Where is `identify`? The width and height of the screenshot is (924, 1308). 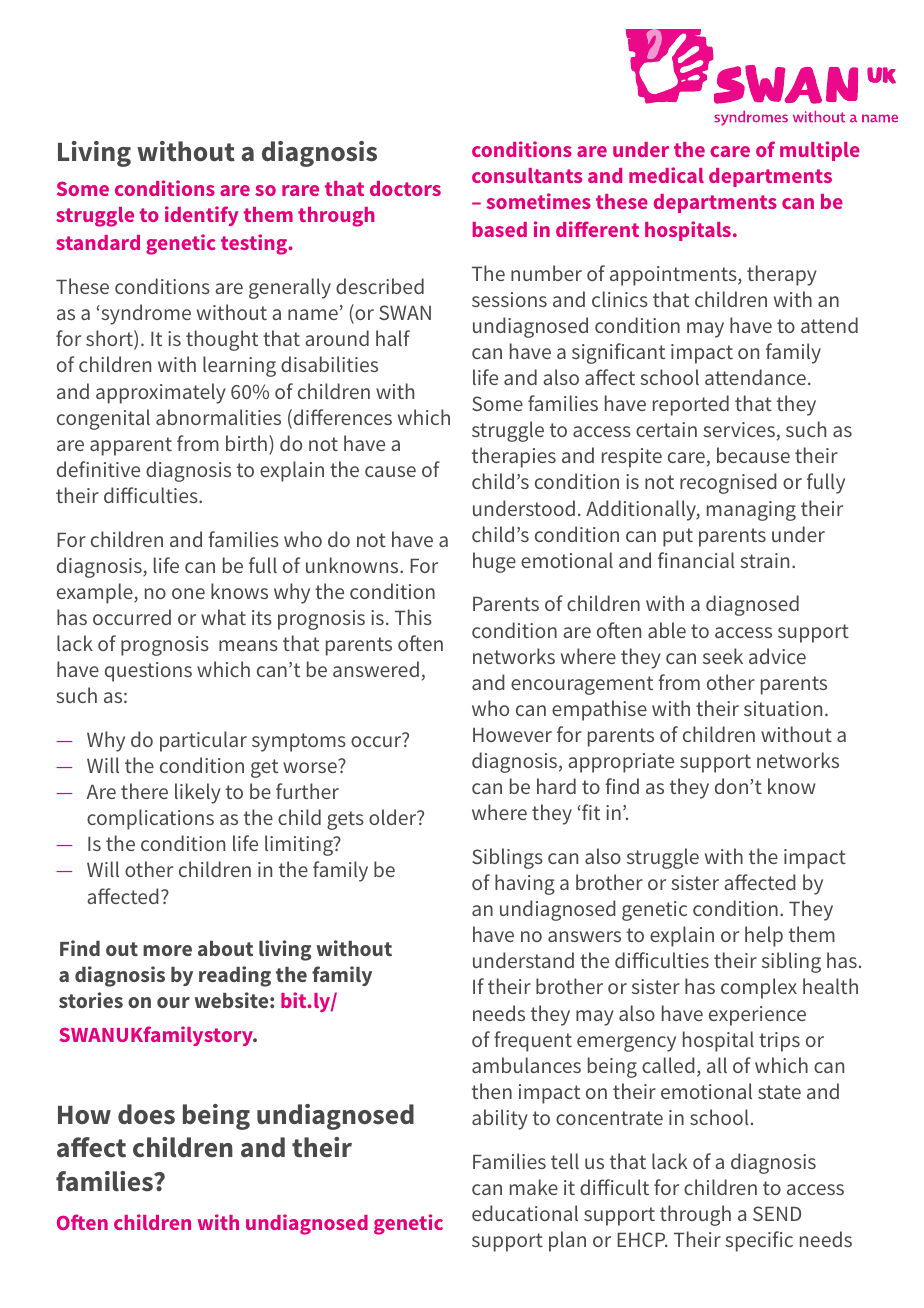 identify is located at coordinates (201, 216).
